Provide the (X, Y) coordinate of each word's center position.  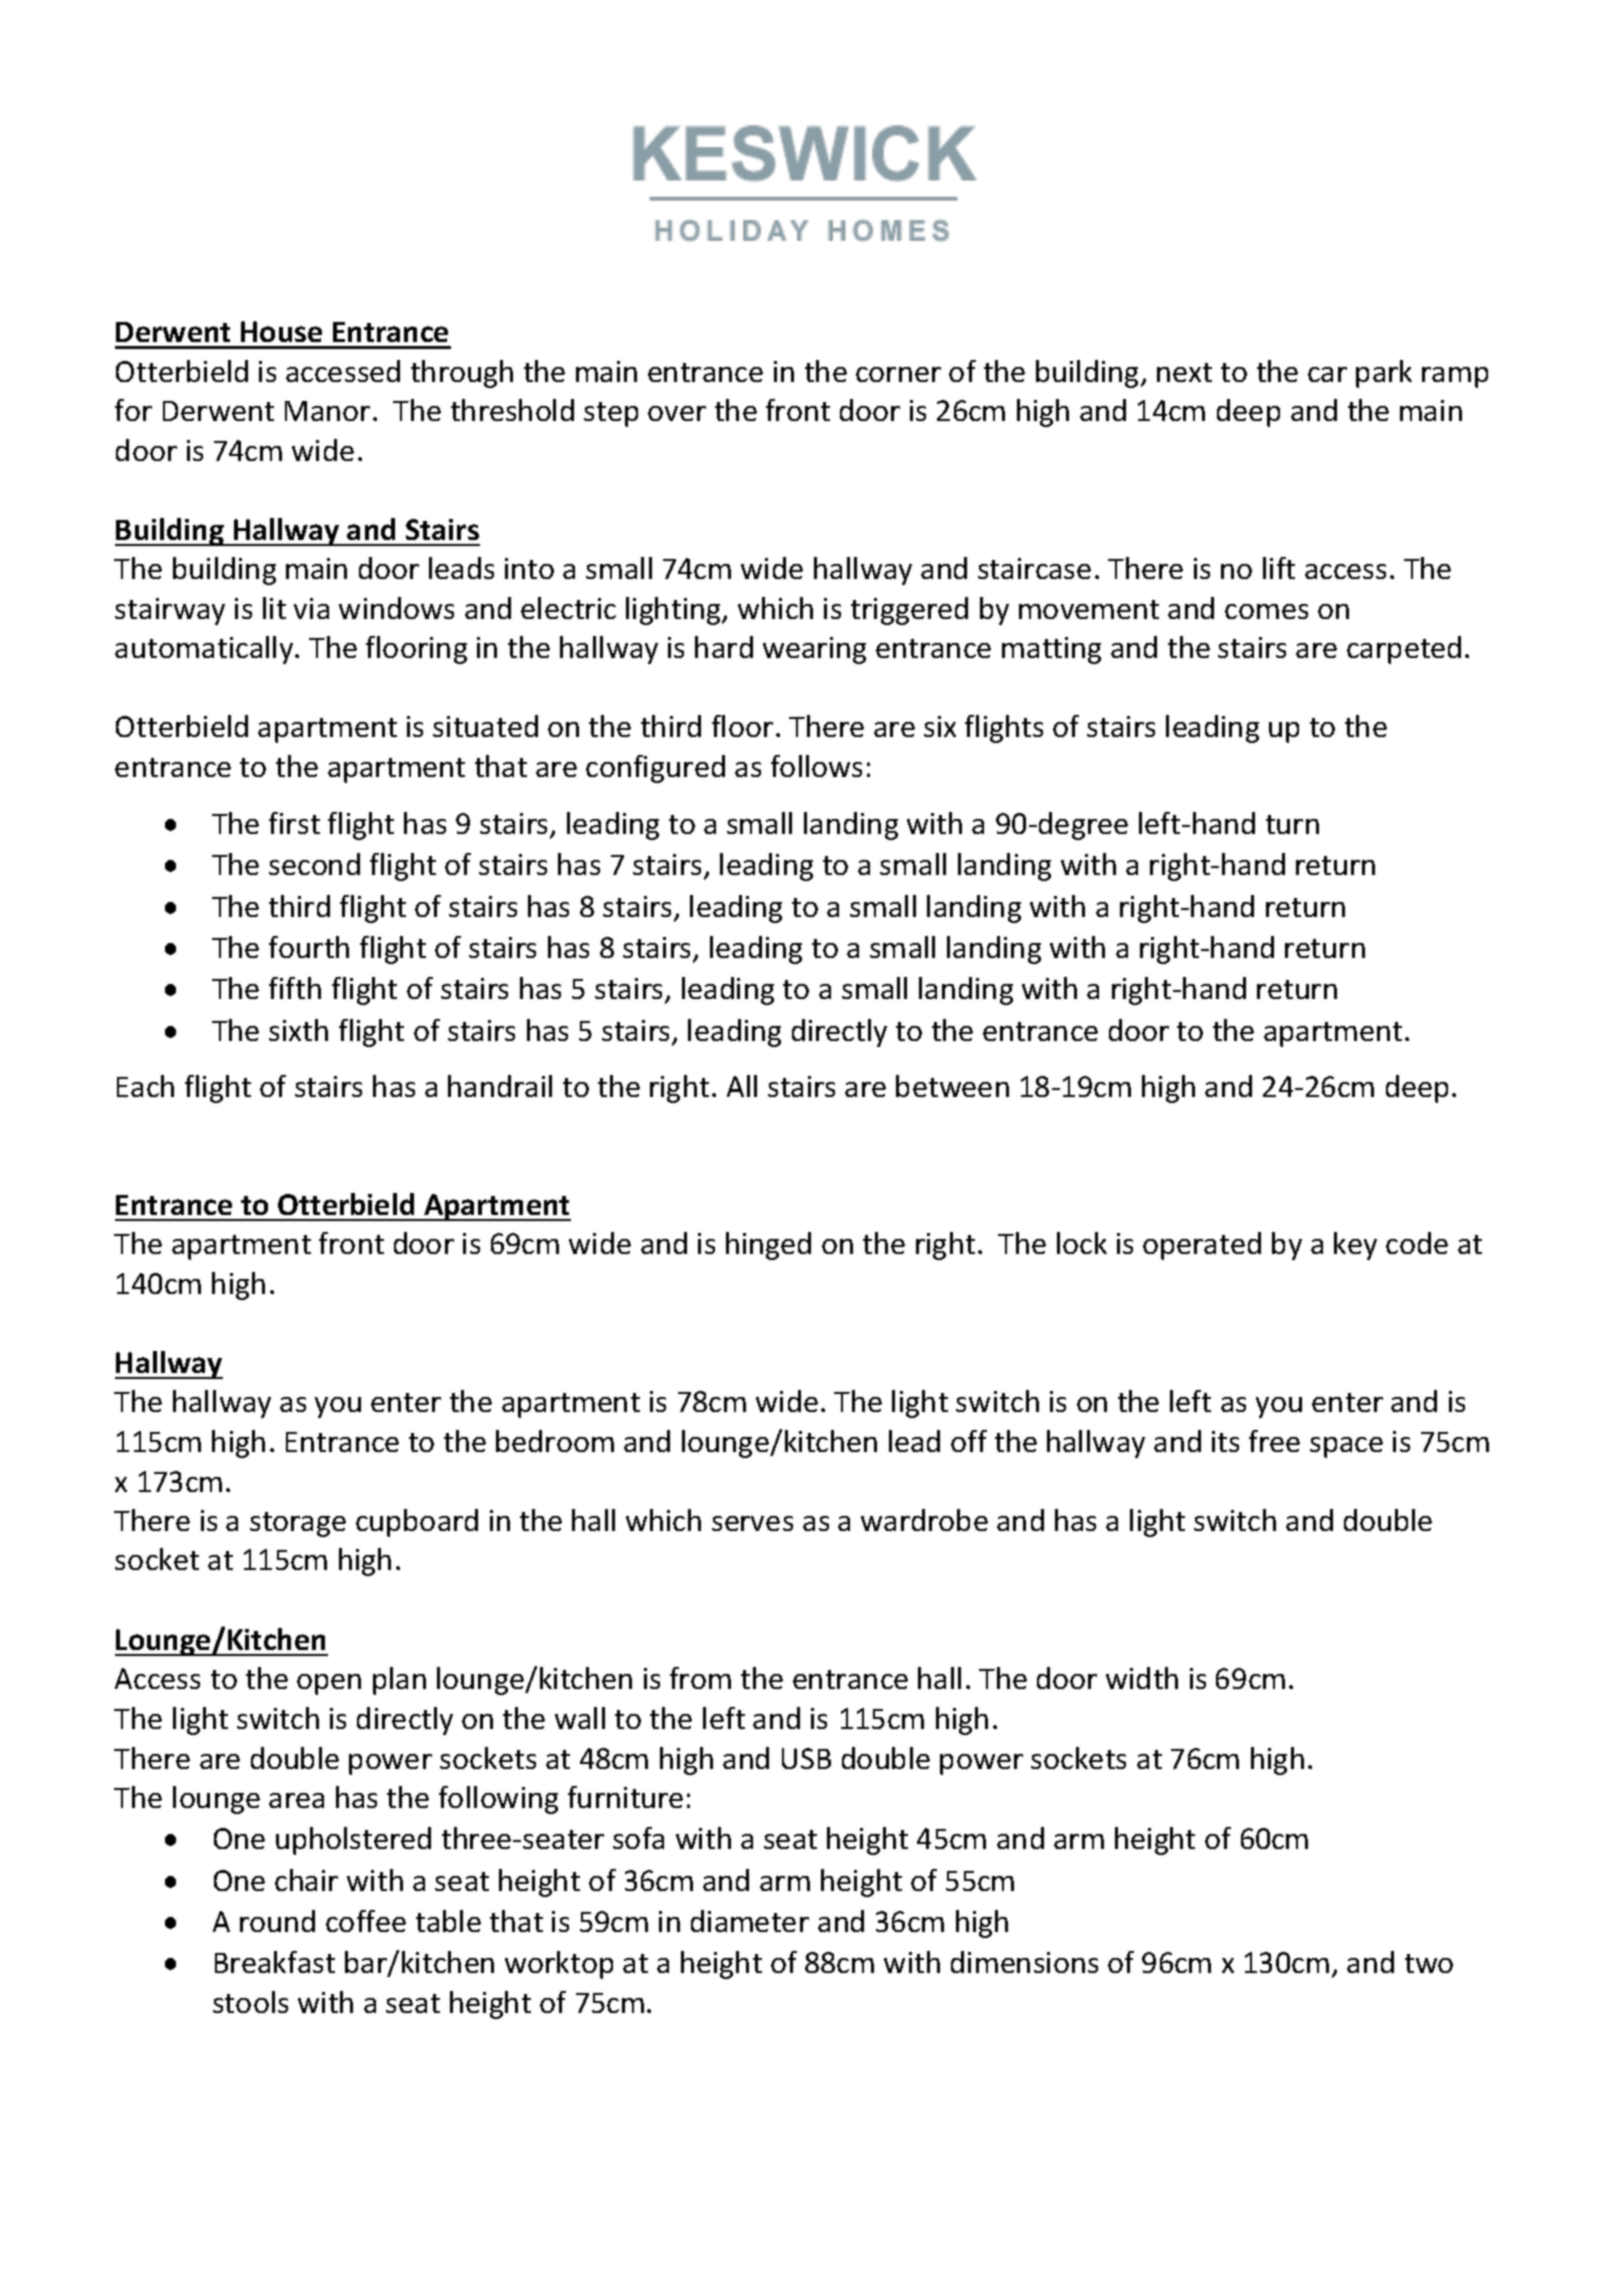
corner (898, 374)
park (1384, 374)
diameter (750, 1921)
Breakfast (275, 1962)
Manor (327, 411)
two (1429, 1963)
